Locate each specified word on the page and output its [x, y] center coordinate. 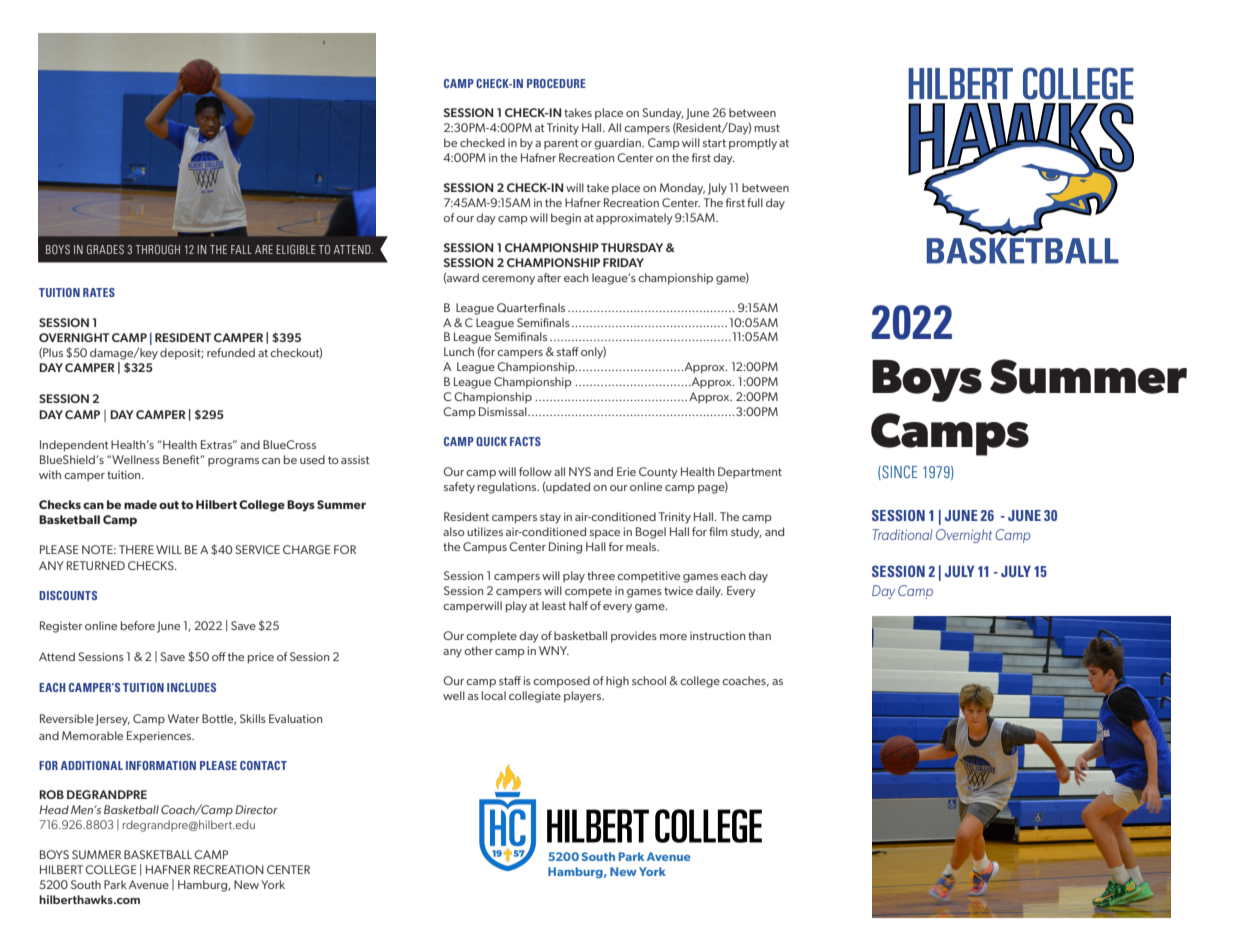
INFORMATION [161, 765]
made [140, 504]
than [759, 635]
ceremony [508, 280]
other [478, 650]
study [746, 533]
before [138, 625]
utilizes [485, 531]
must [767, 128]
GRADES [105, 249]
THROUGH [158, 249]
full [755, 202]
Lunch [459, 351]
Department [750, 472]
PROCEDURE [556, 83]
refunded [231, 352]
